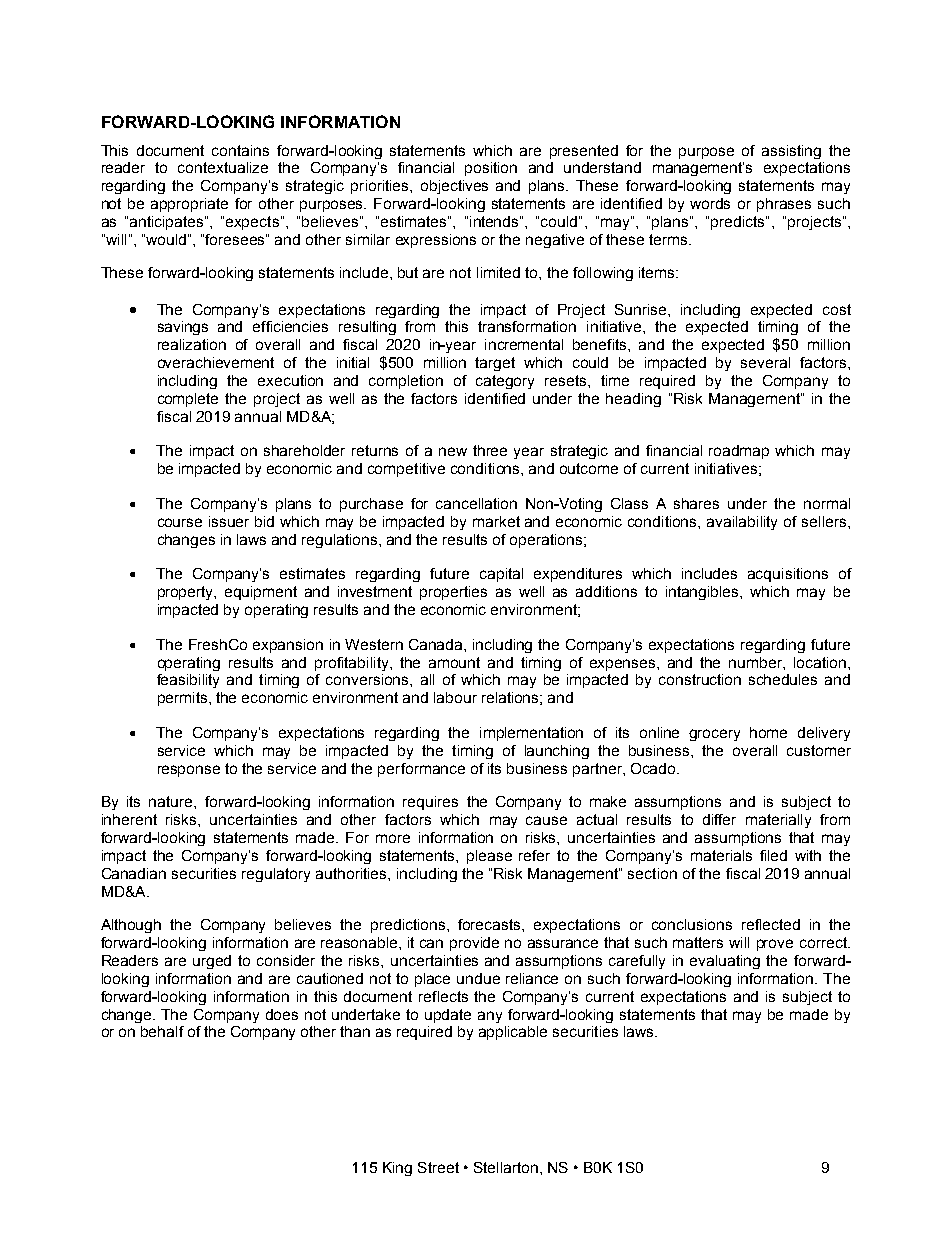  Describe the element at coordinates (491, 169) in the screenshot. I see `position` at that location.
